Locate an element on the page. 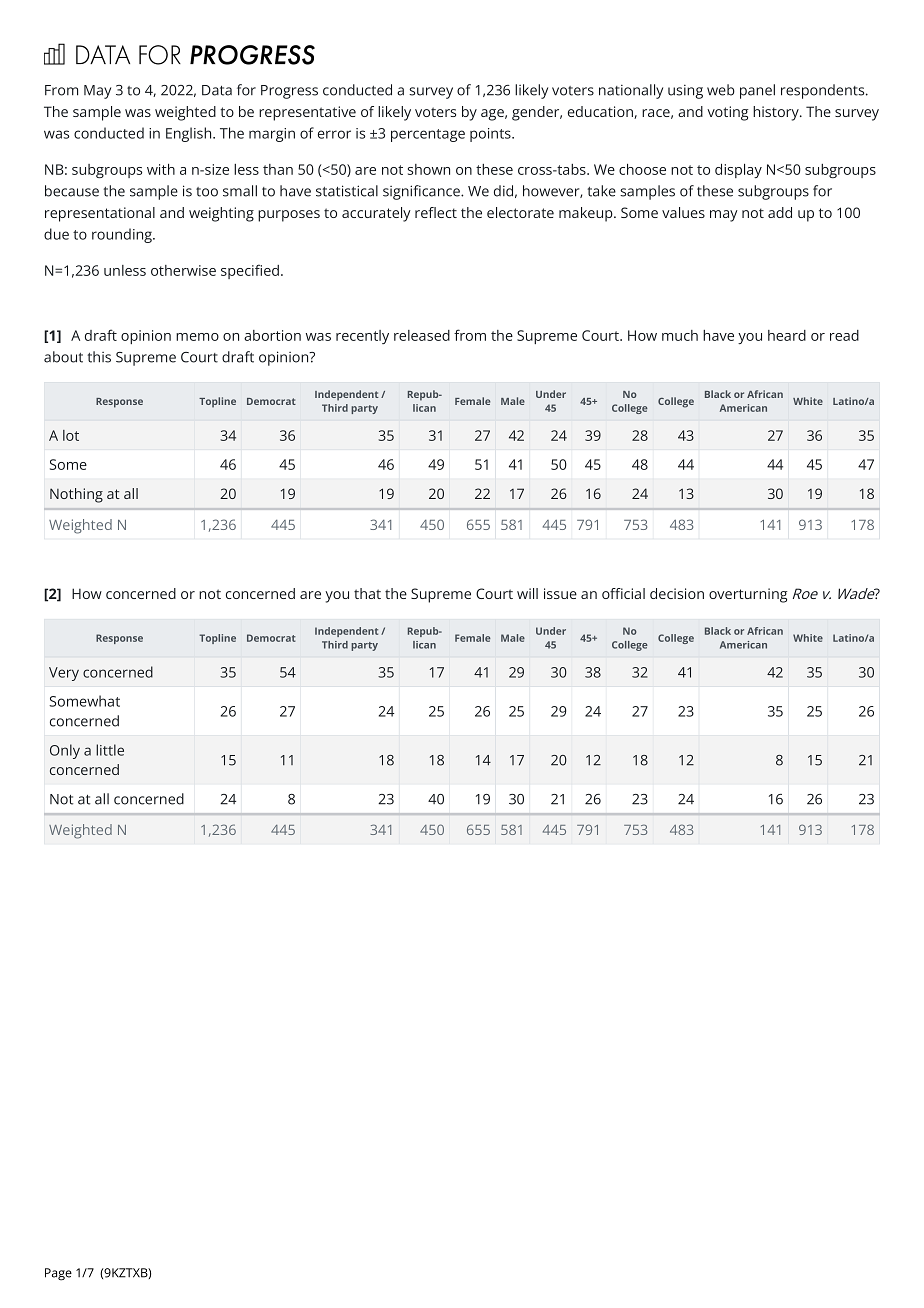  decision is located at coordinates (677, 593).
